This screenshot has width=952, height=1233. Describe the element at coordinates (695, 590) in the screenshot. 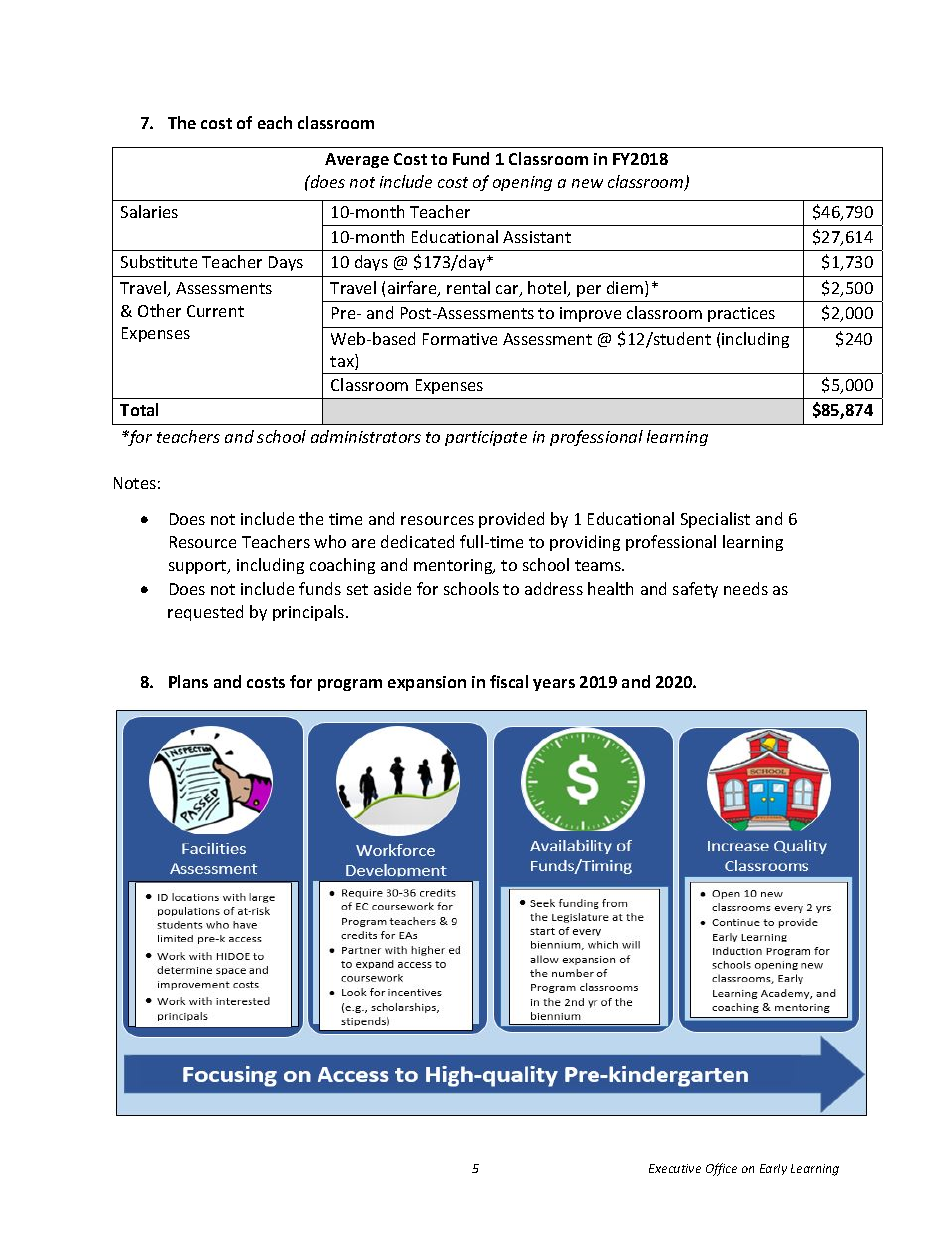

I see `safety` at that location.
